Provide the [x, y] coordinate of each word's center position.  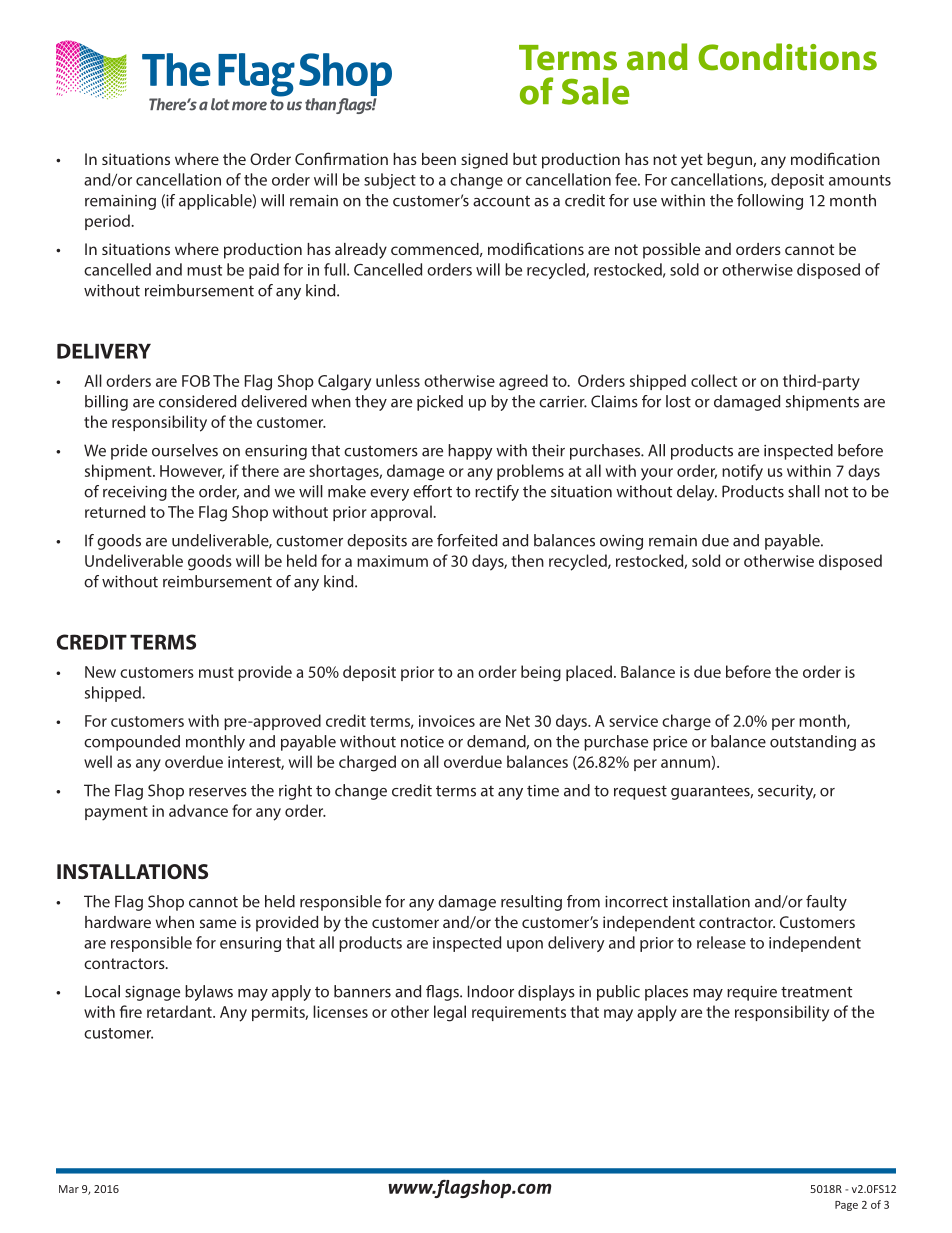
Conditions [787, 57]
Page [846, 1206]
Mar [69, 1189]
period [107, 222]
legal [450, 1013]
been [439, 159]
